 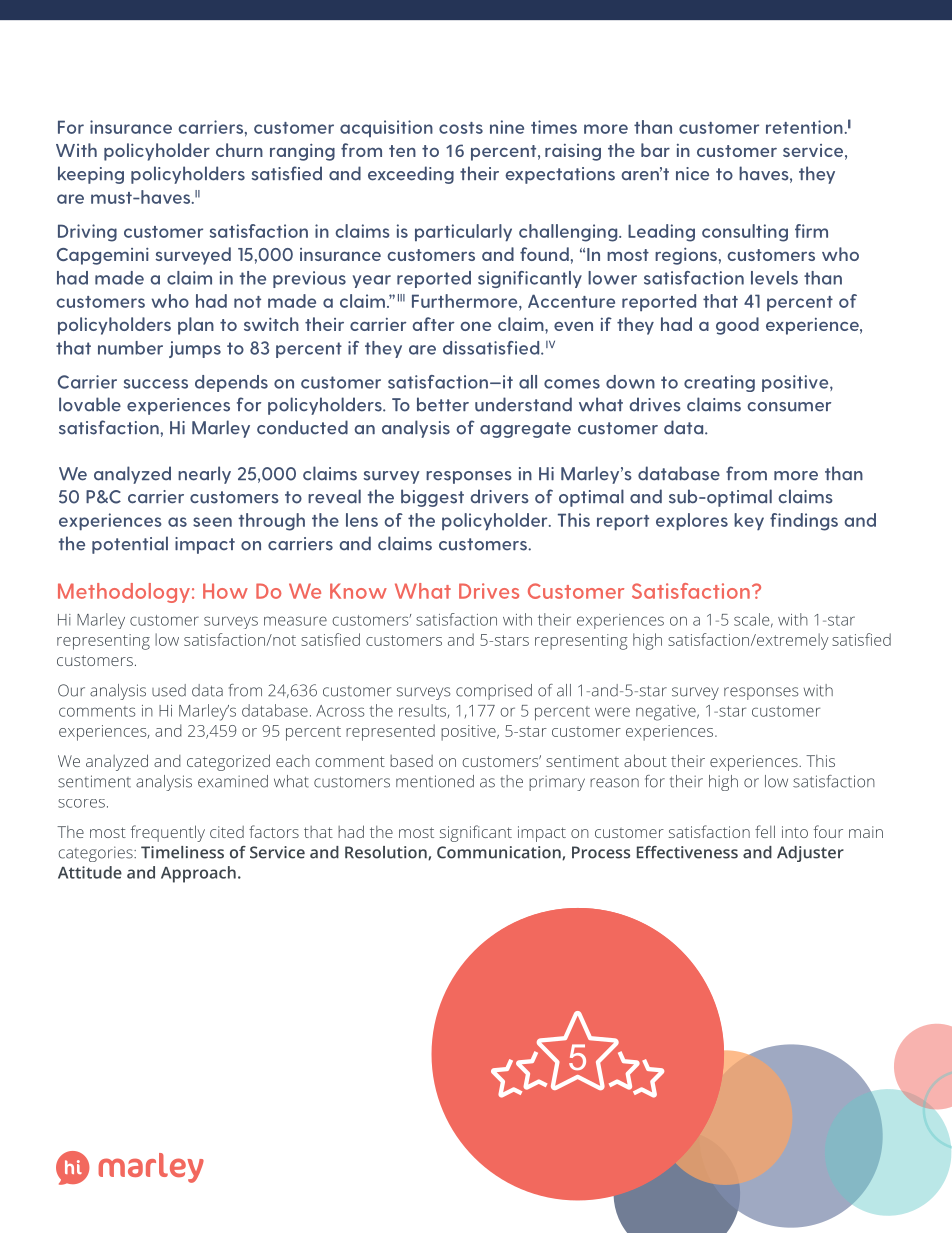 What do you see at coordinates (182, 852) in the document?
I see `Timeliness` at bounding box center [182, 852].
